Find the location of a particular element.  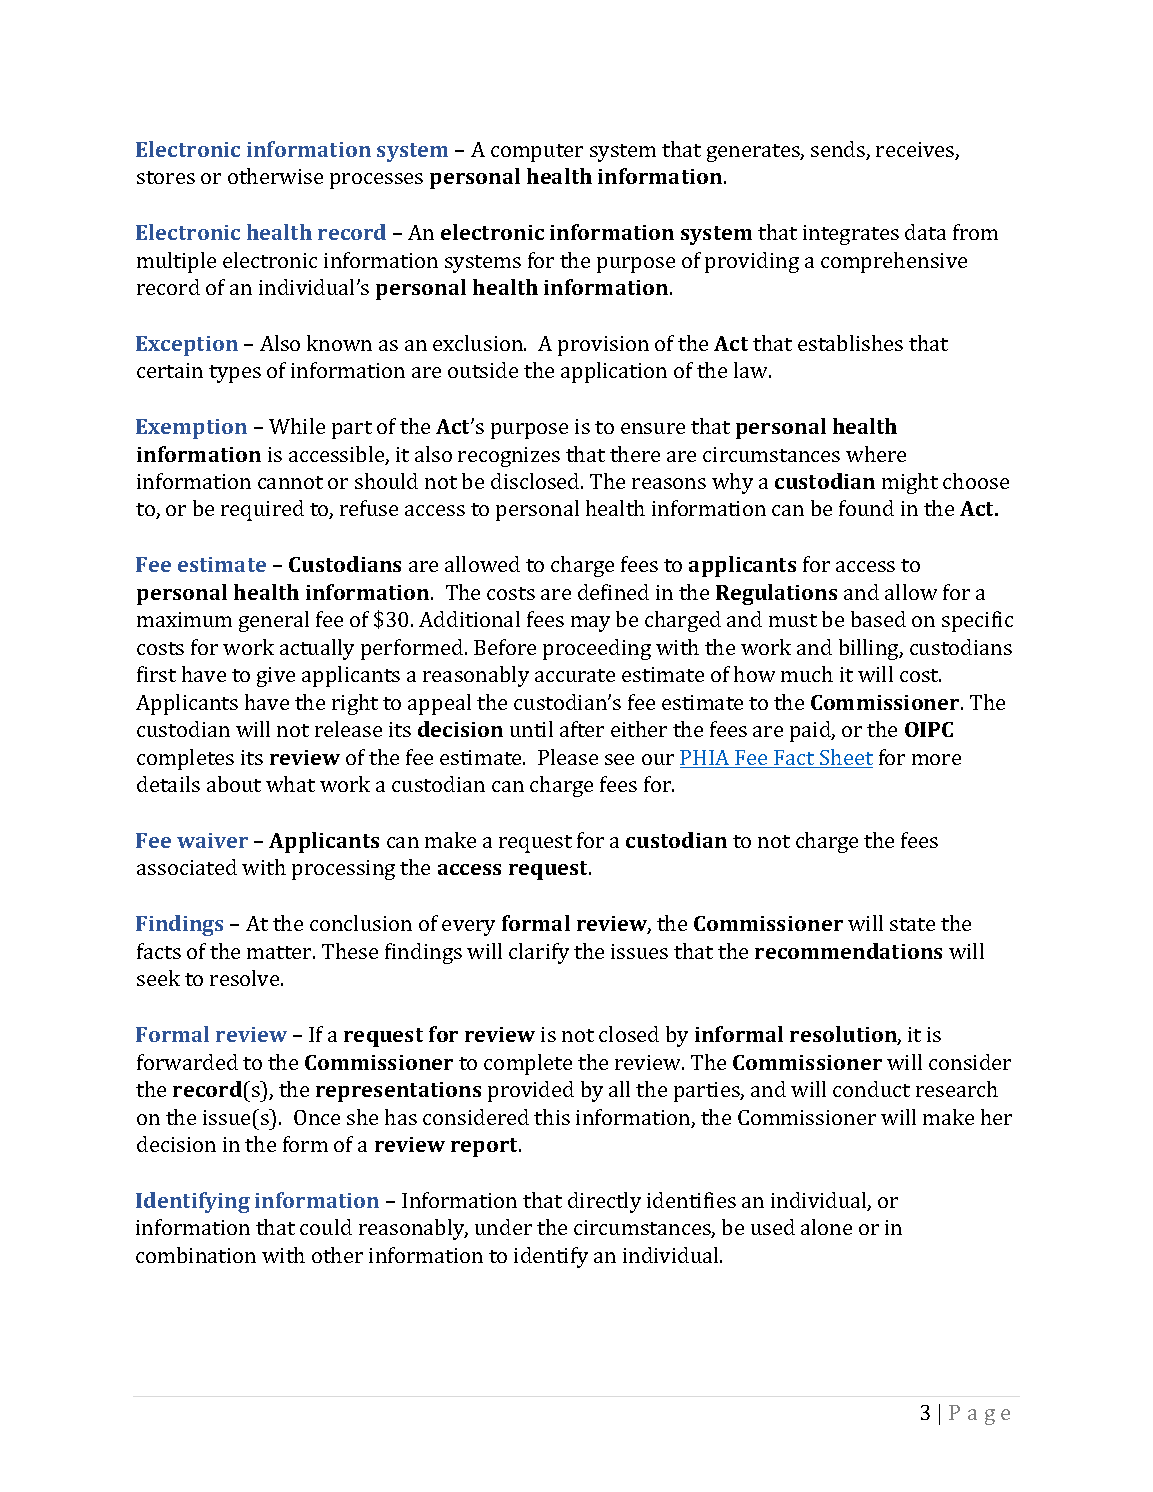

waiver is located at coordinates (212, 840).
